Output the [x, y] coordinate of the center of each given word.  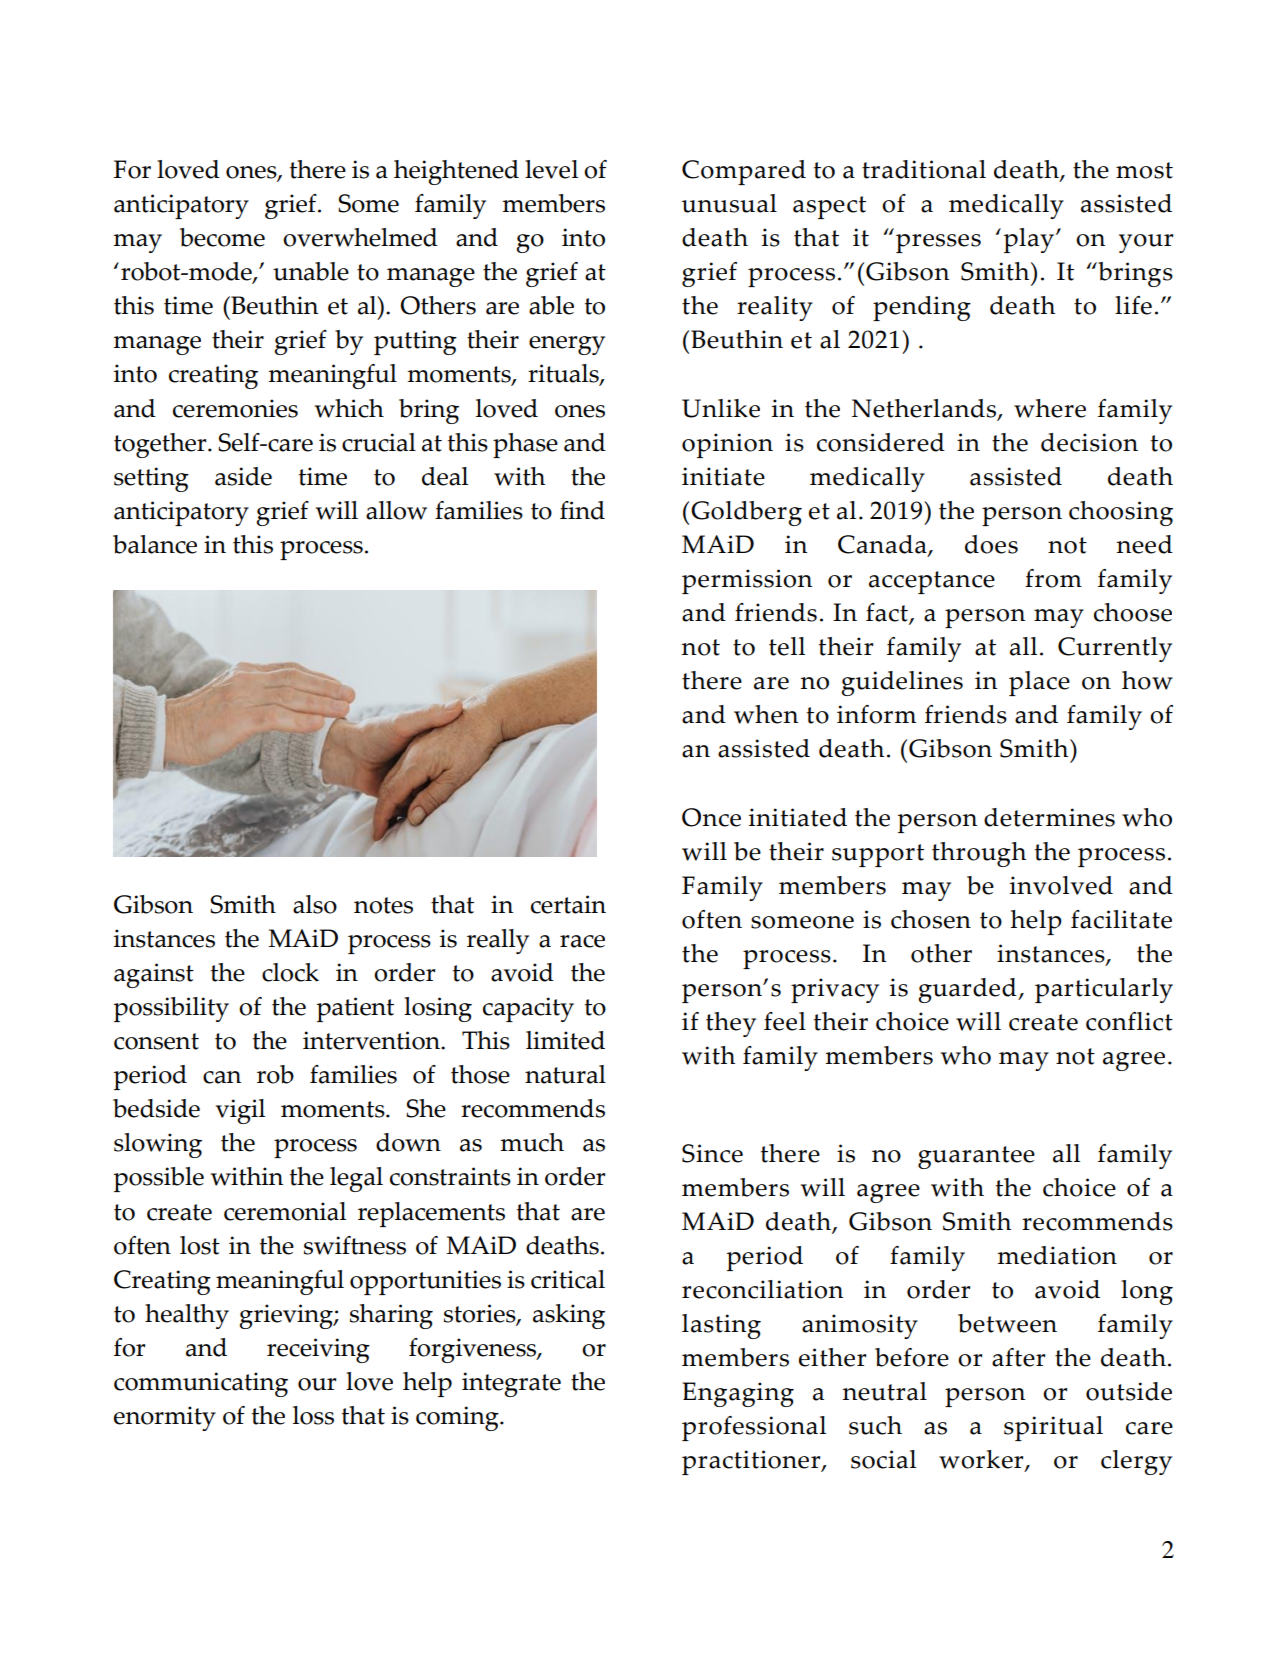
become [222, 237]
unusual [729, 203]
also [315, 904]
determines [1049, 817]
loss [313, 1415]
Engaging [738, 1394]
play [1030, 240]
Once [711, 817]
